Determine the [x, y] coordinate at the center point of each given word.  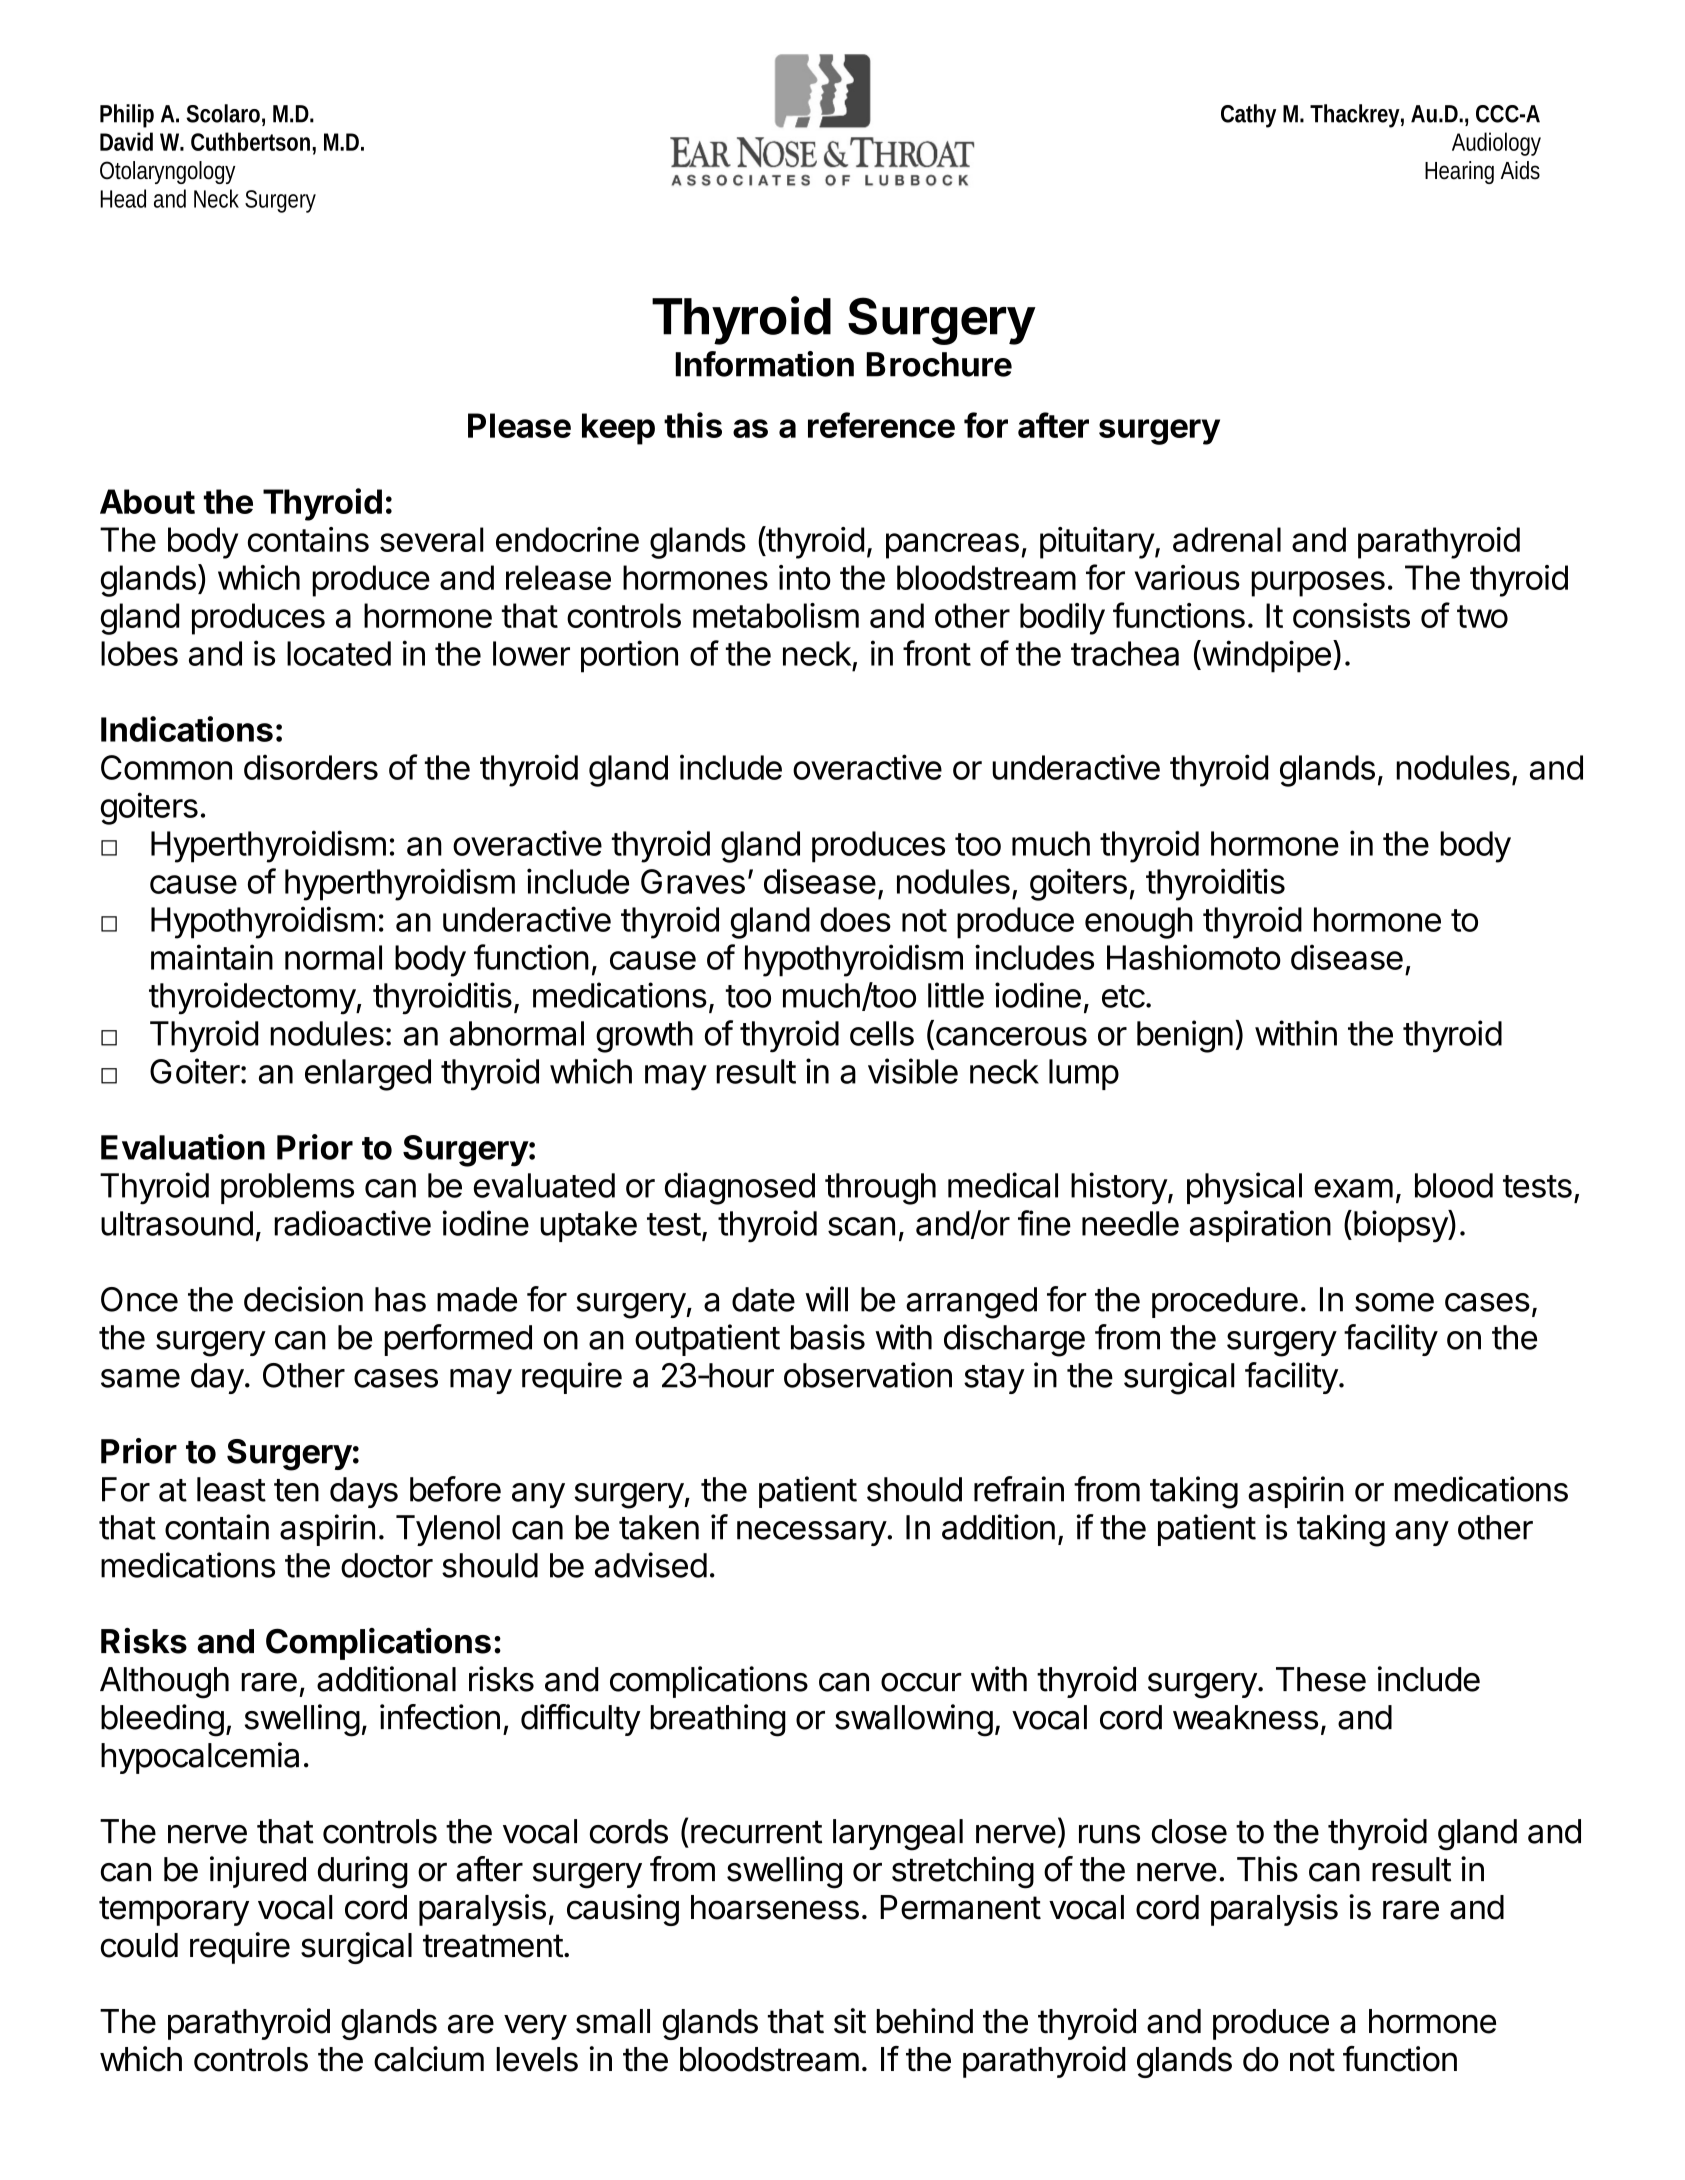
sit [850, 2021]
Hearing [1459, 172]
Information [764, 364]
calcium [429, 2059]
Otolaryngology [167, 172]
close [1189, 1831]
